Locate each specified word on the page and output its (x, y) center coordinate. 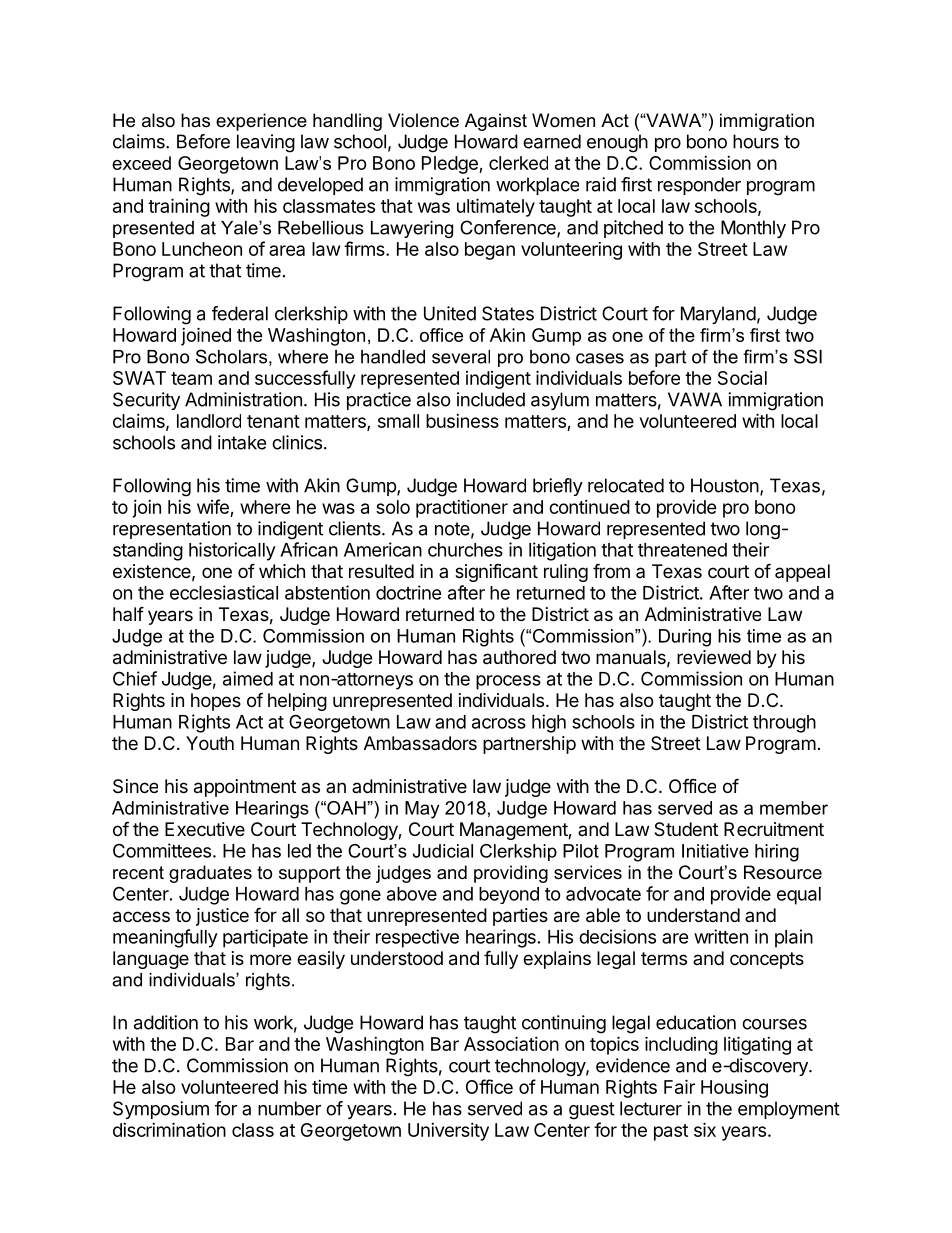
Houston (725, 485)
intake (242, 442)
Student (686, 829)
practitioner (462, 509)
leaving (266, 143)
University (448, 1132)
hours (756, 141)
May (422, 810)
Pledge (451, 165)
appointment (245, 788)
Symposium (161, 1110)
